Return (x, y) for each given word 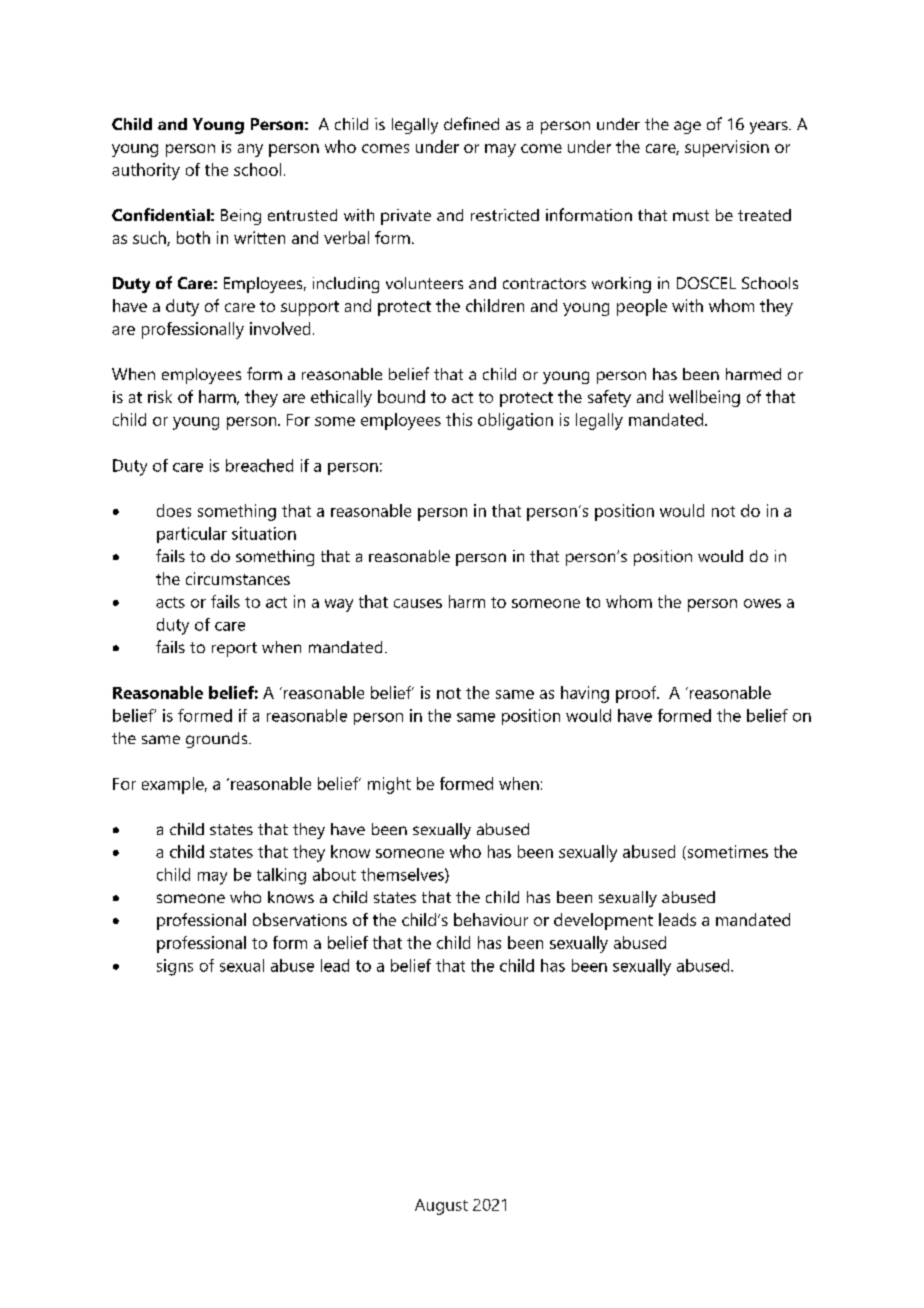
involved (280, 328)
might (389, 785)
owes (762, 603)
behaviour (491, 919)
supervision (727, 148)
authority (146, 171)
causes (418, 603)
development (603, 921)
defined (471, 123)
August (441, 1207)
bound (401, 396)
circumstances (238, 578)
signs (175, 967)
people (642, 307)
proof (637, 694)
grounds (218, 740)
